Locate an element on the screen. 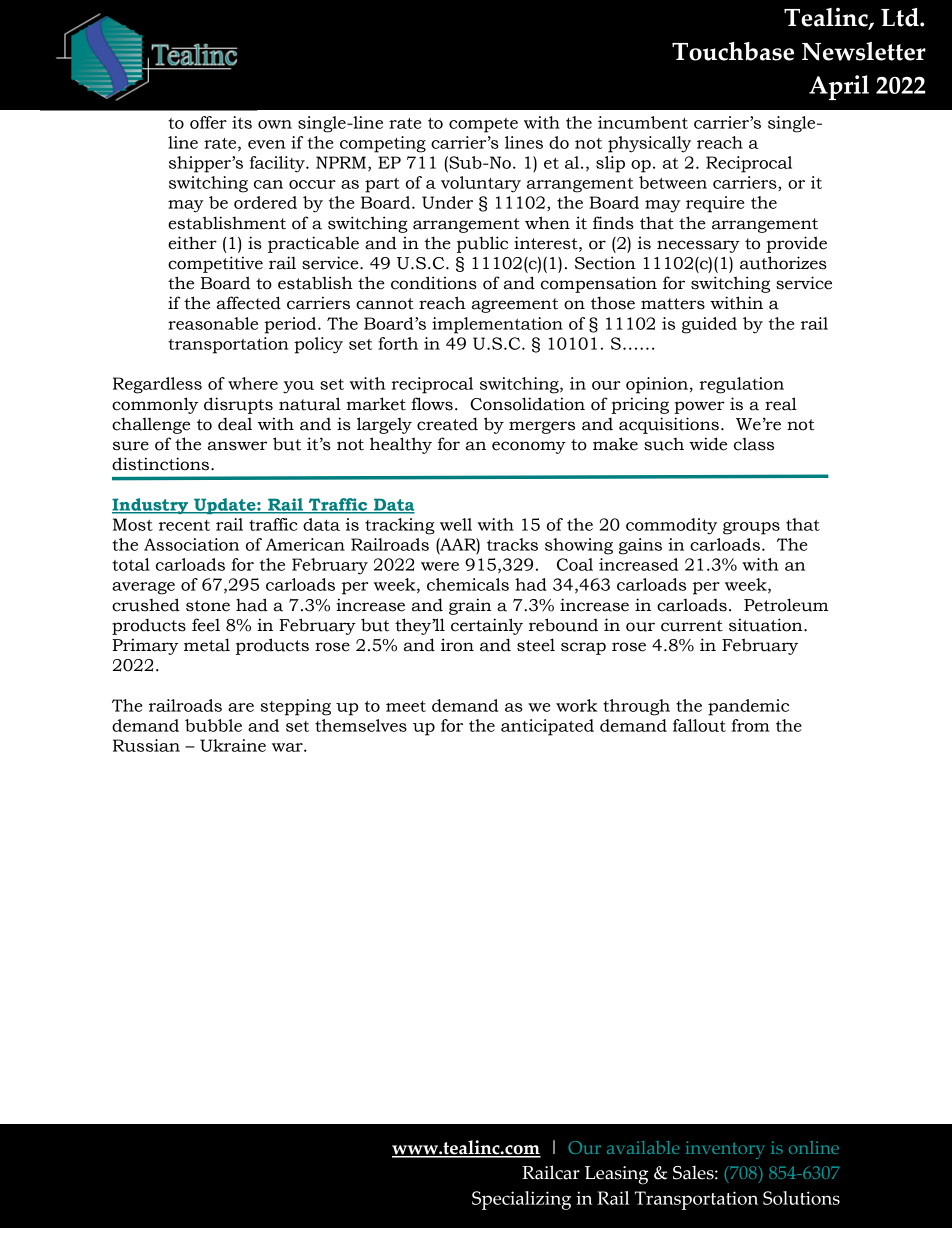  authorizes is located at coordinates (783, 263).
